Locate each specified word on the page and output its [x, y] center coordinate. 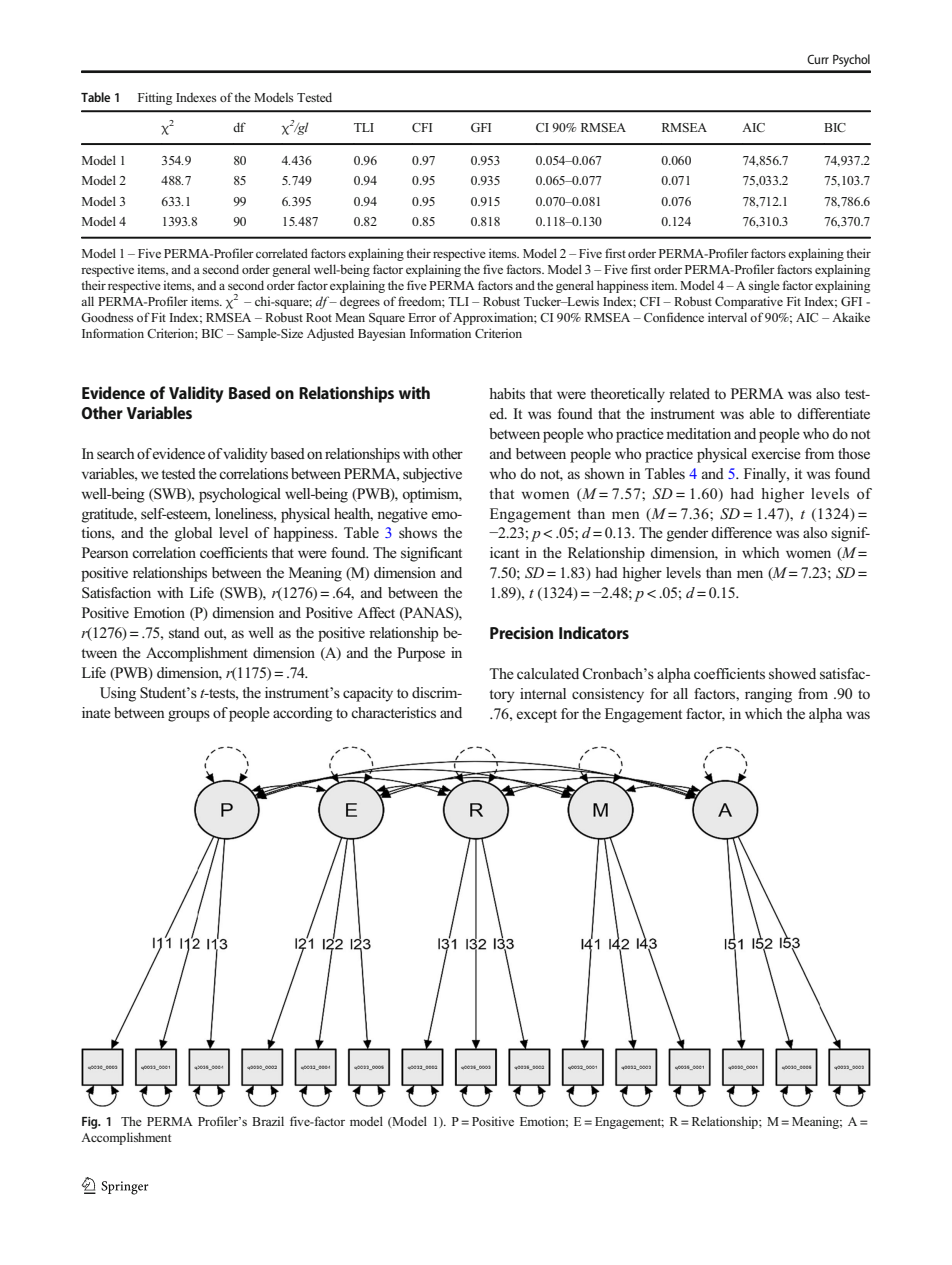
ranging [768, 695]
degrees [360, 303]
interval [727, 317]
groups [189, 716]
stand [184, 633]
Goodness [107, 317]
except [537, 716]
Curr [818, 59]
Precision [521, 633]
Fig [91, 1123]
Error [422, 317]
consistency [608, 695]
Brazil [268, 1121]
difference [741, 532]
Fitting [155, 98]
